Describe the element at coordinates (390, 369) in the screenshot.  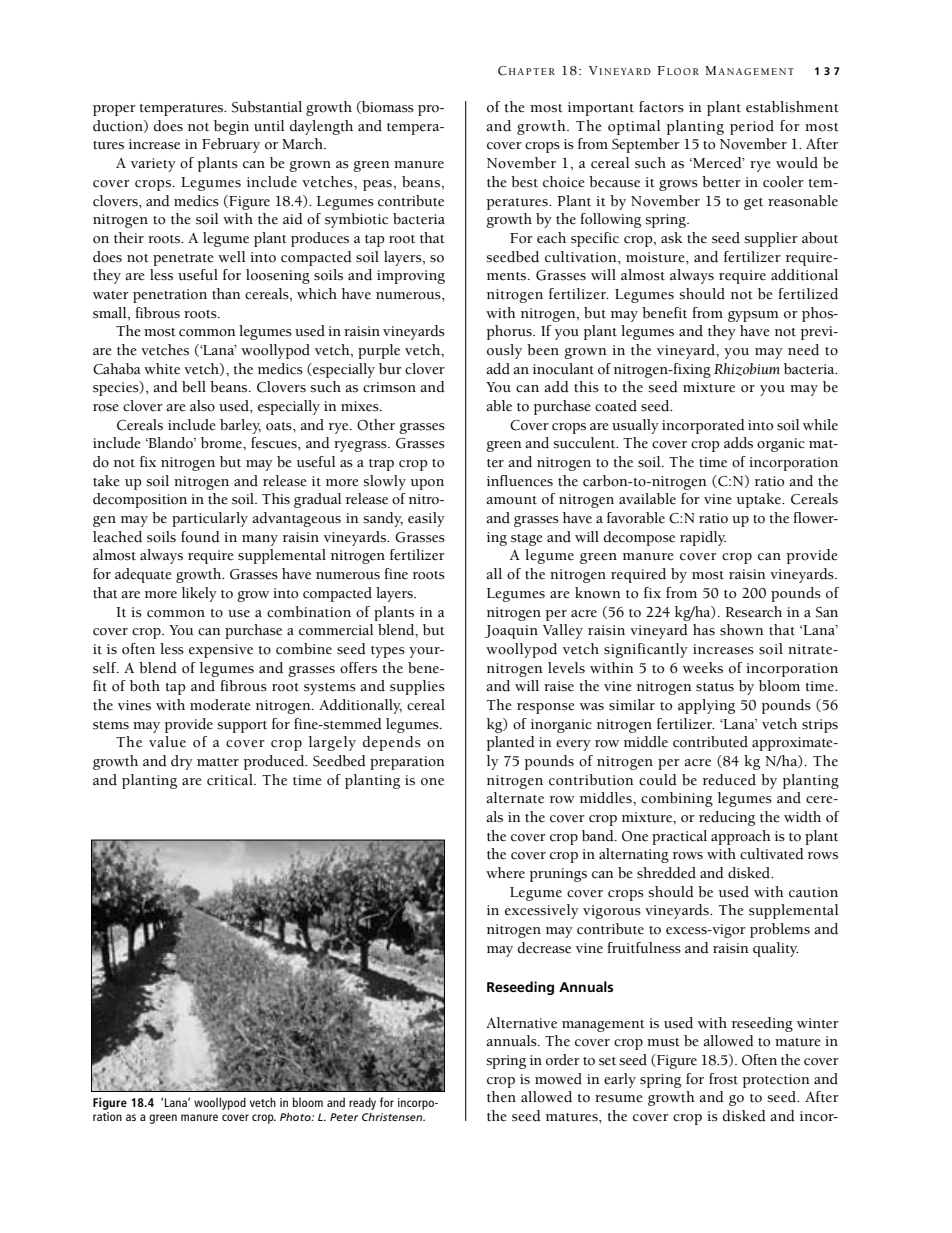
I see `bur` at that location.
